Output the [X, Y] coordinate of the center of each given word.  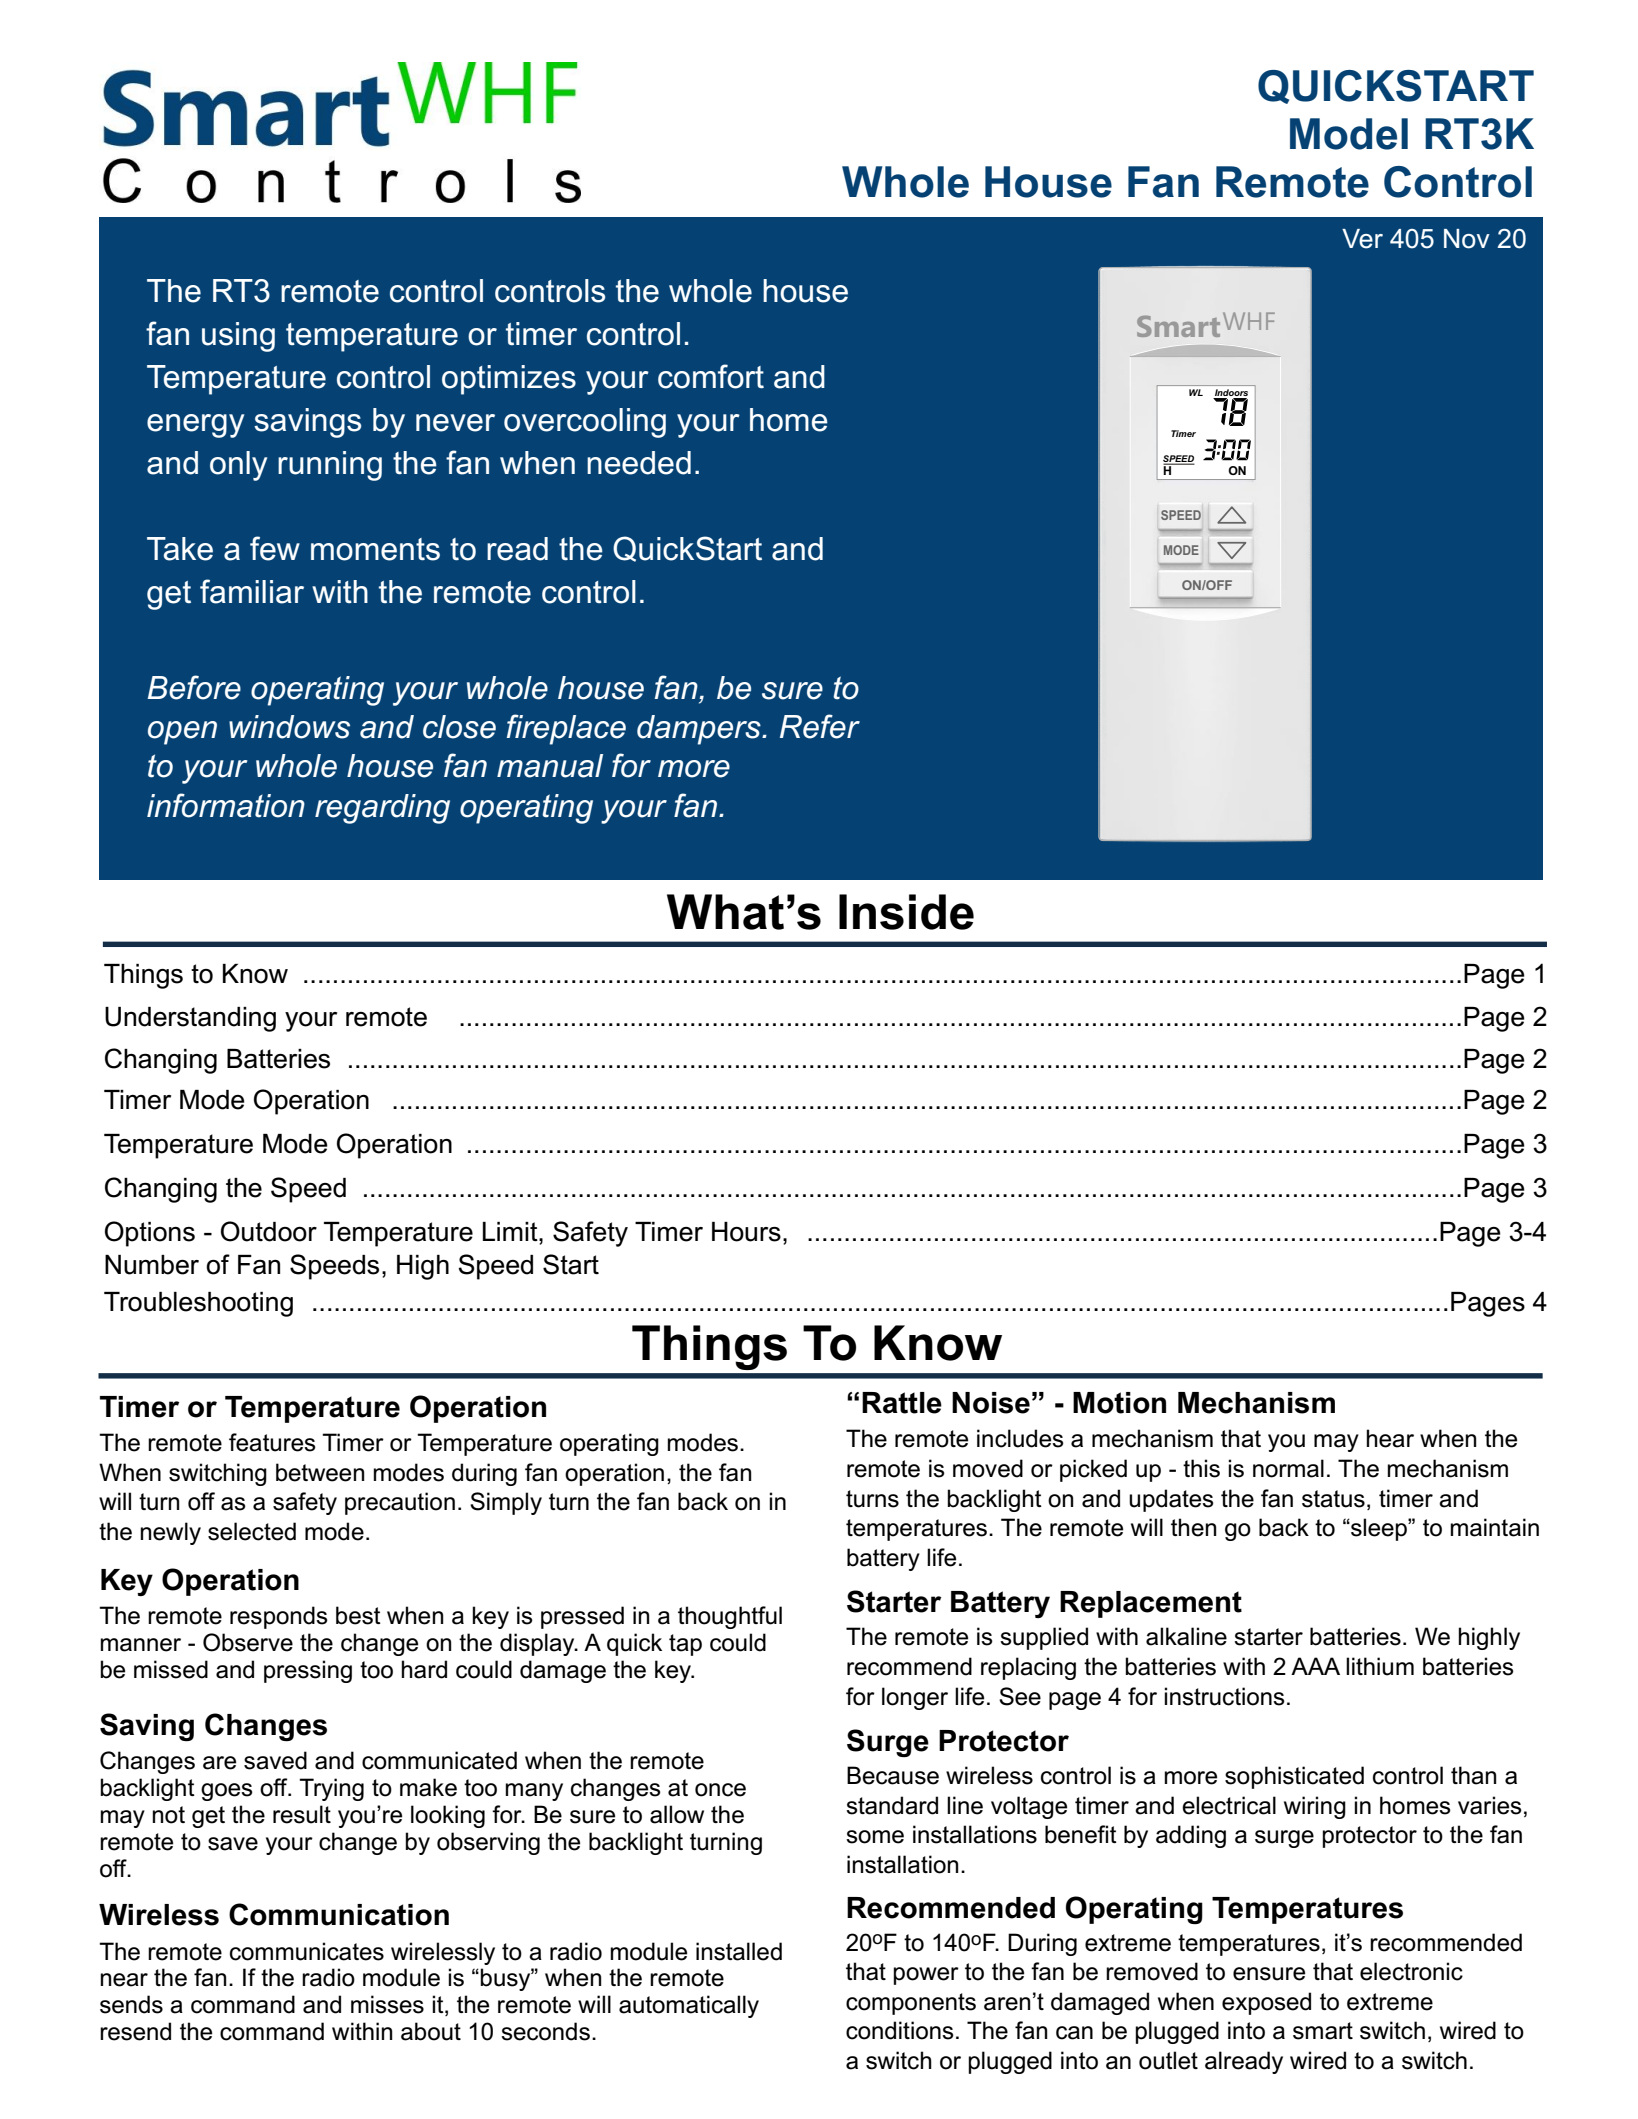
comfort [711, 376]
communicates [307, 1951]
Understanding [190, 1019]
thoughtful [730, 1617]
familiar [252, 591]
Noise [991, 1403]
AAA [1315, 1666]
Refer [820, 726]
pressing [308, 1671]
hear [1390, 1438]
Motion [1119, 1403]
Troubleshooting [198, 1304]
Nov [1467, 239]
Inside [906, 912]
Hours [746, 1232]
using [238, 337]
